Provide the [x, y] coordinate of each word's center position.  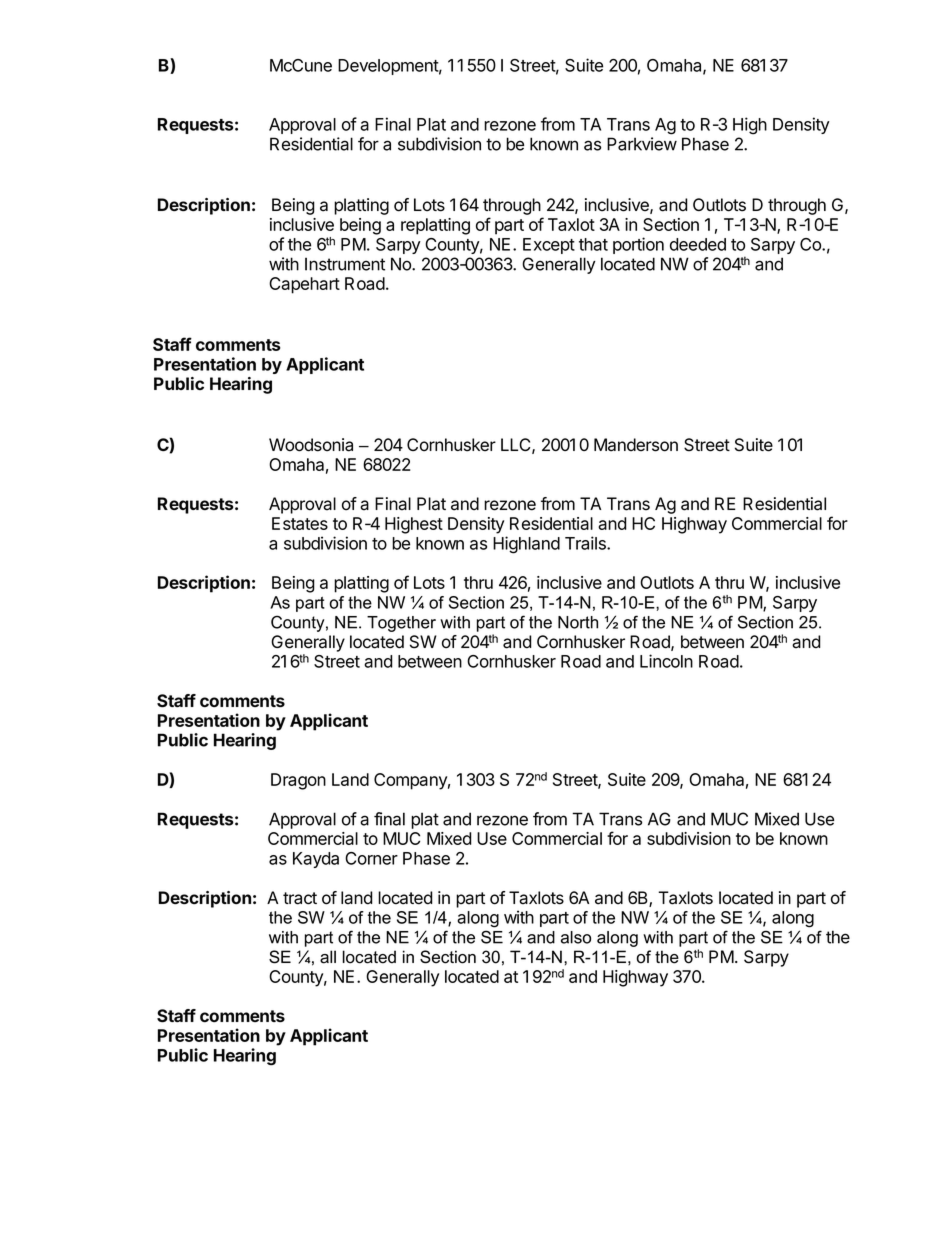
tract [300, 898]
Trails [586, 543]
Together [401, 624]
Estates [300, 523]
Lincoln [666, 661]
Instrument [345, 264]
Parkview [642, 144]
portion [638, 245]
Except [549, 246]
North [578, 622]
